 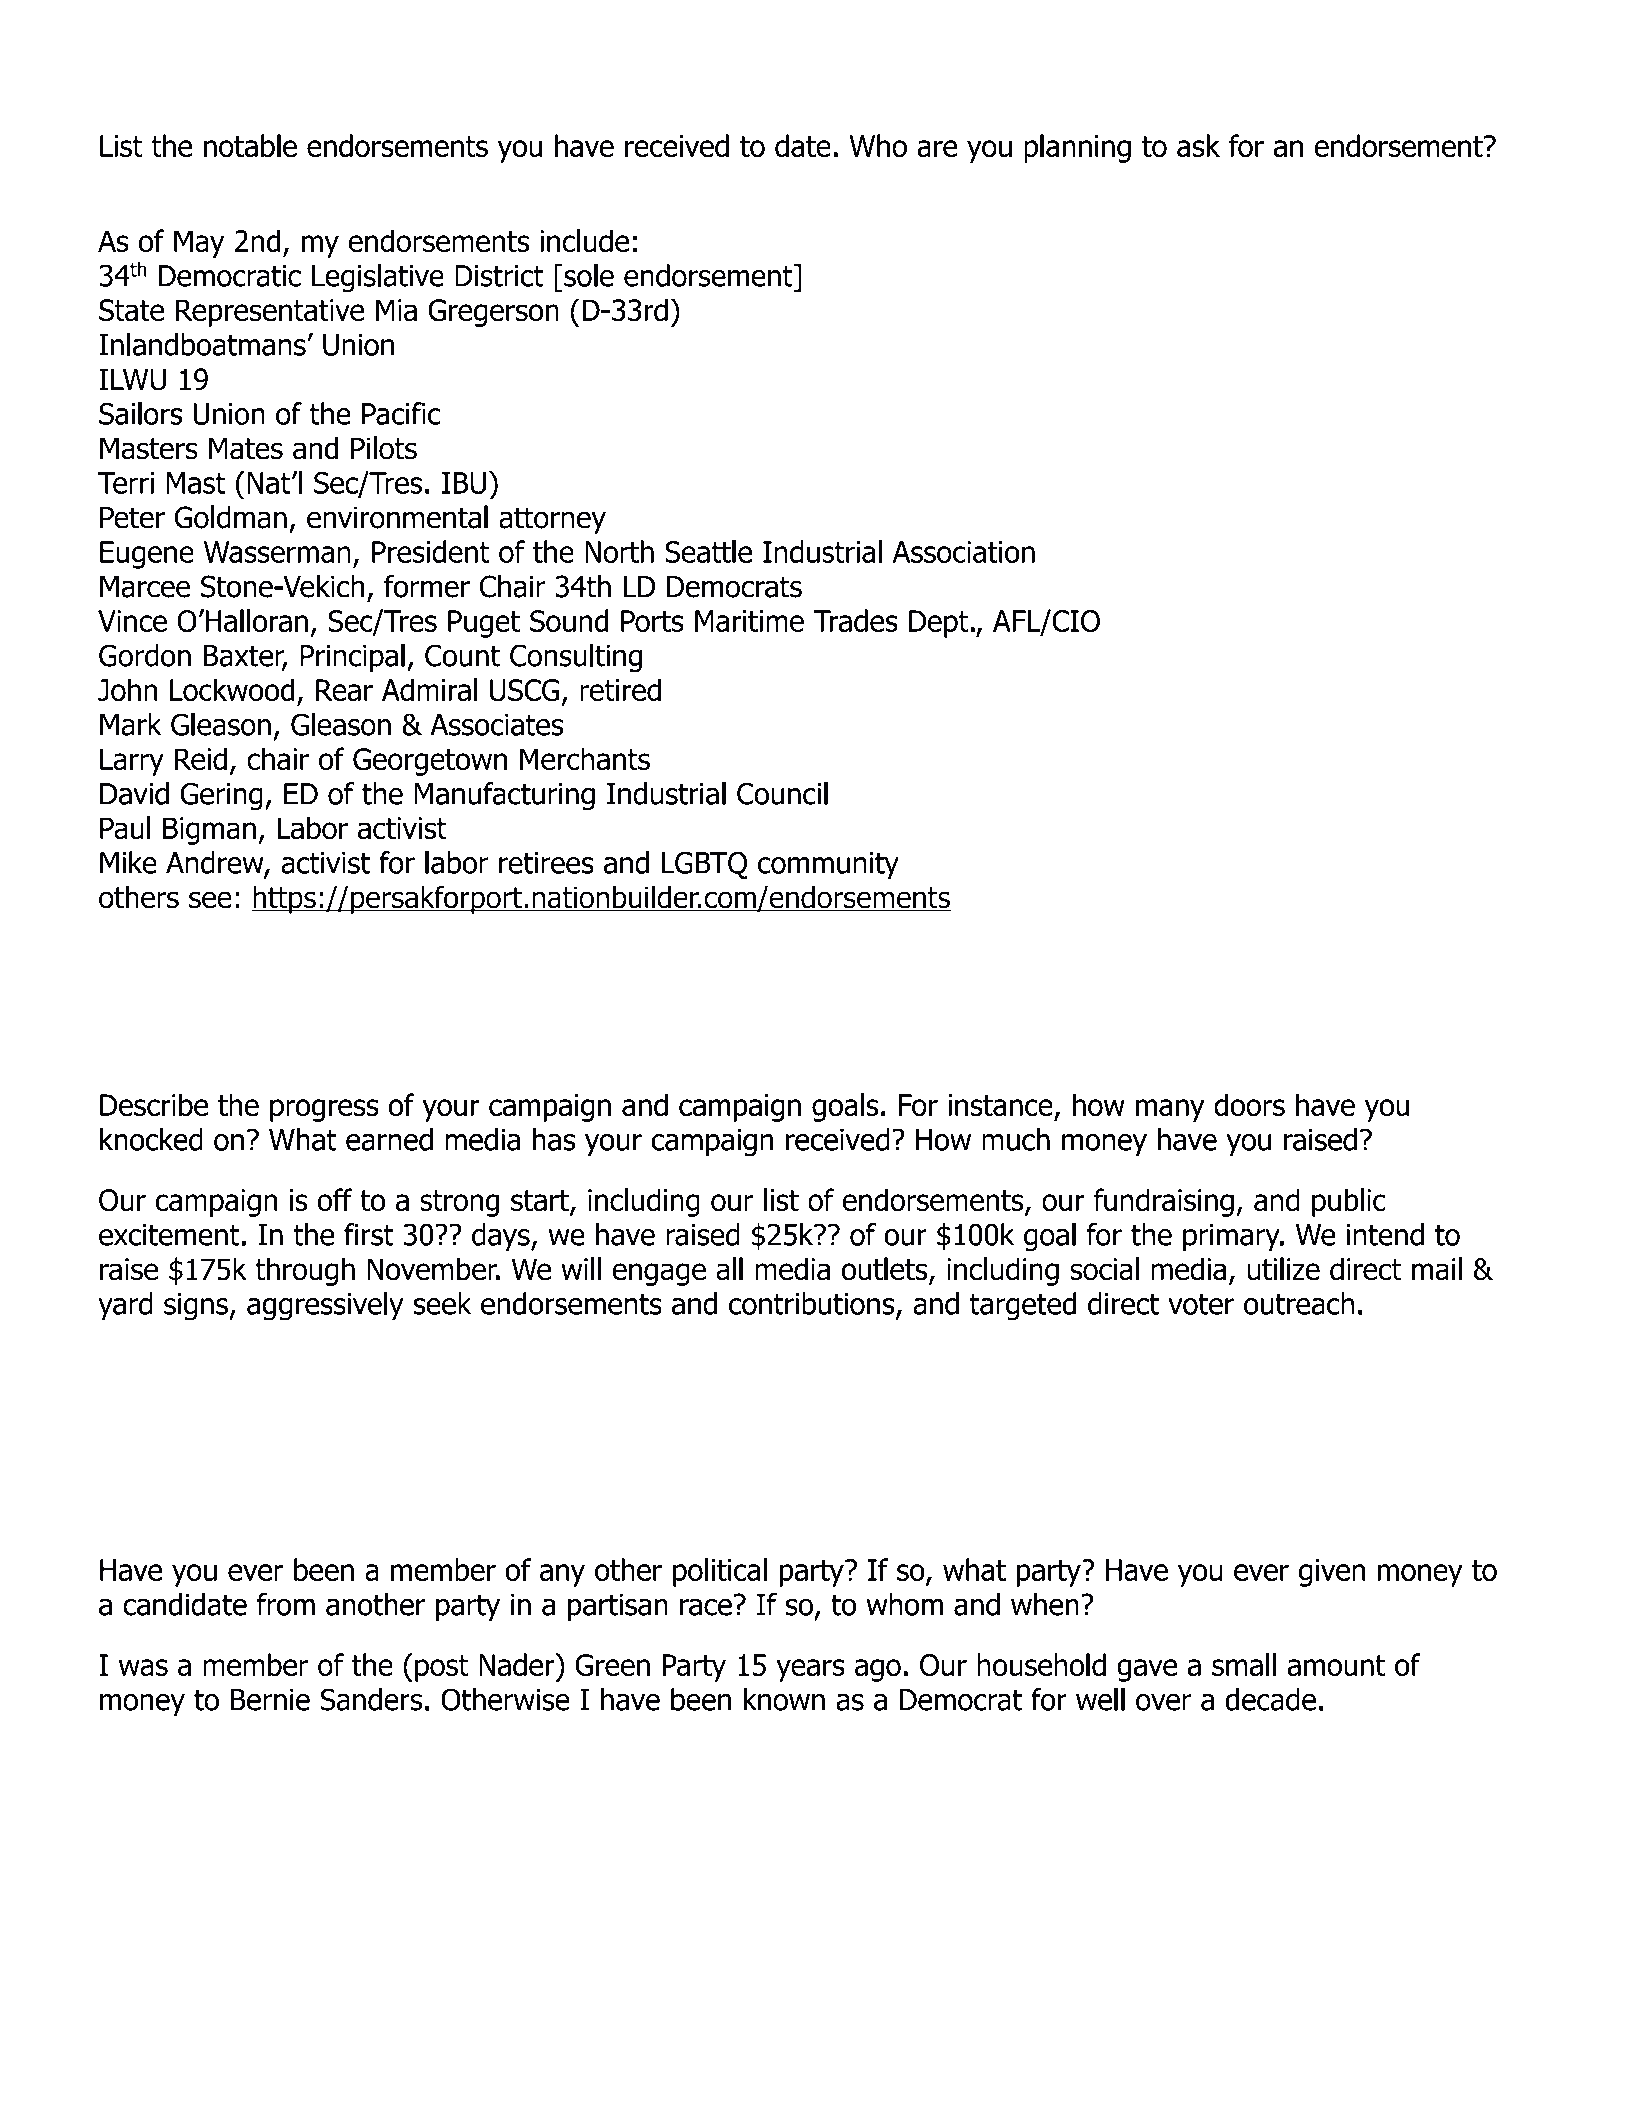 I want to click on Bernie, so click(x=270, y=1700).
